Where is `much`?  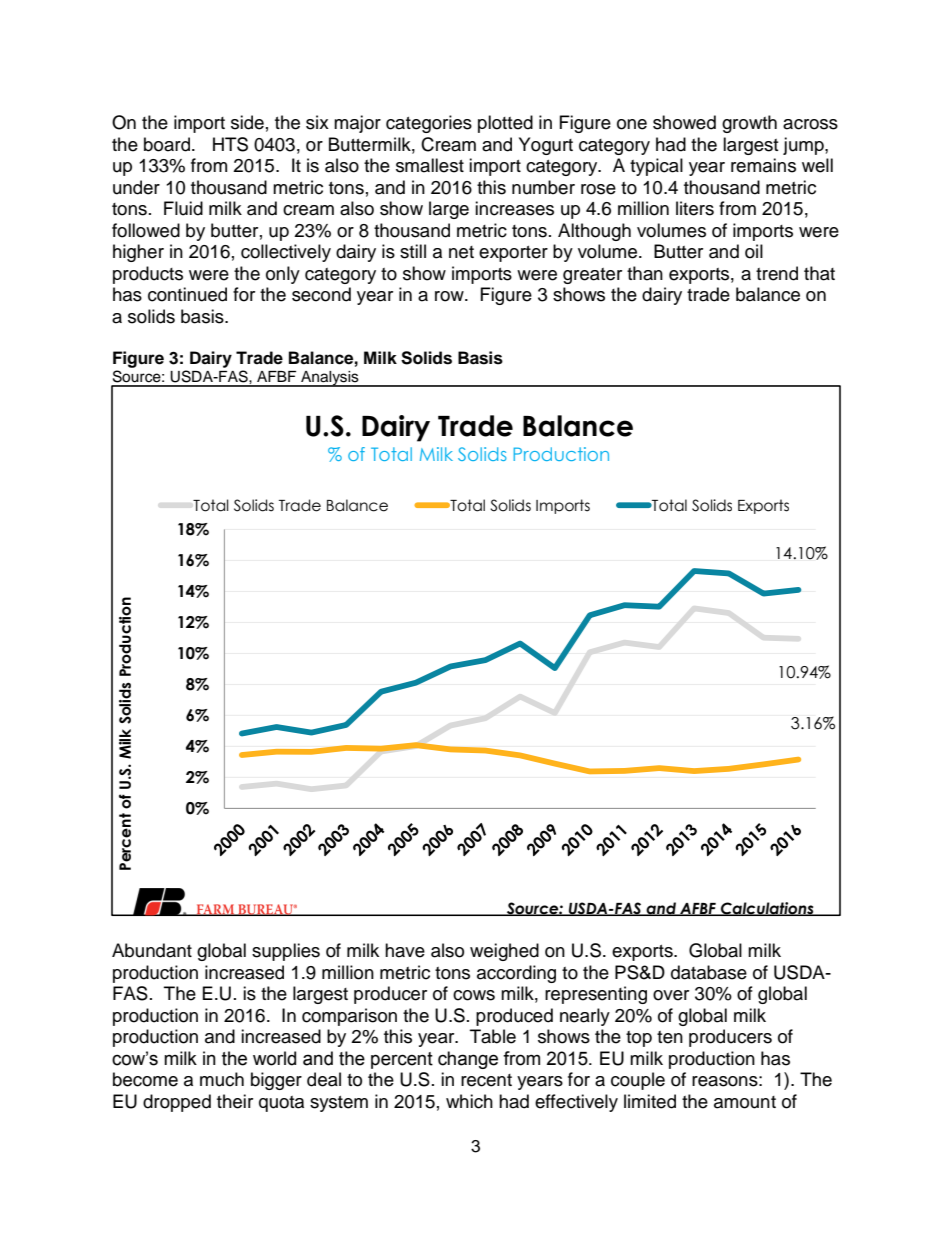 much is located at coordinates (222, 1079).
